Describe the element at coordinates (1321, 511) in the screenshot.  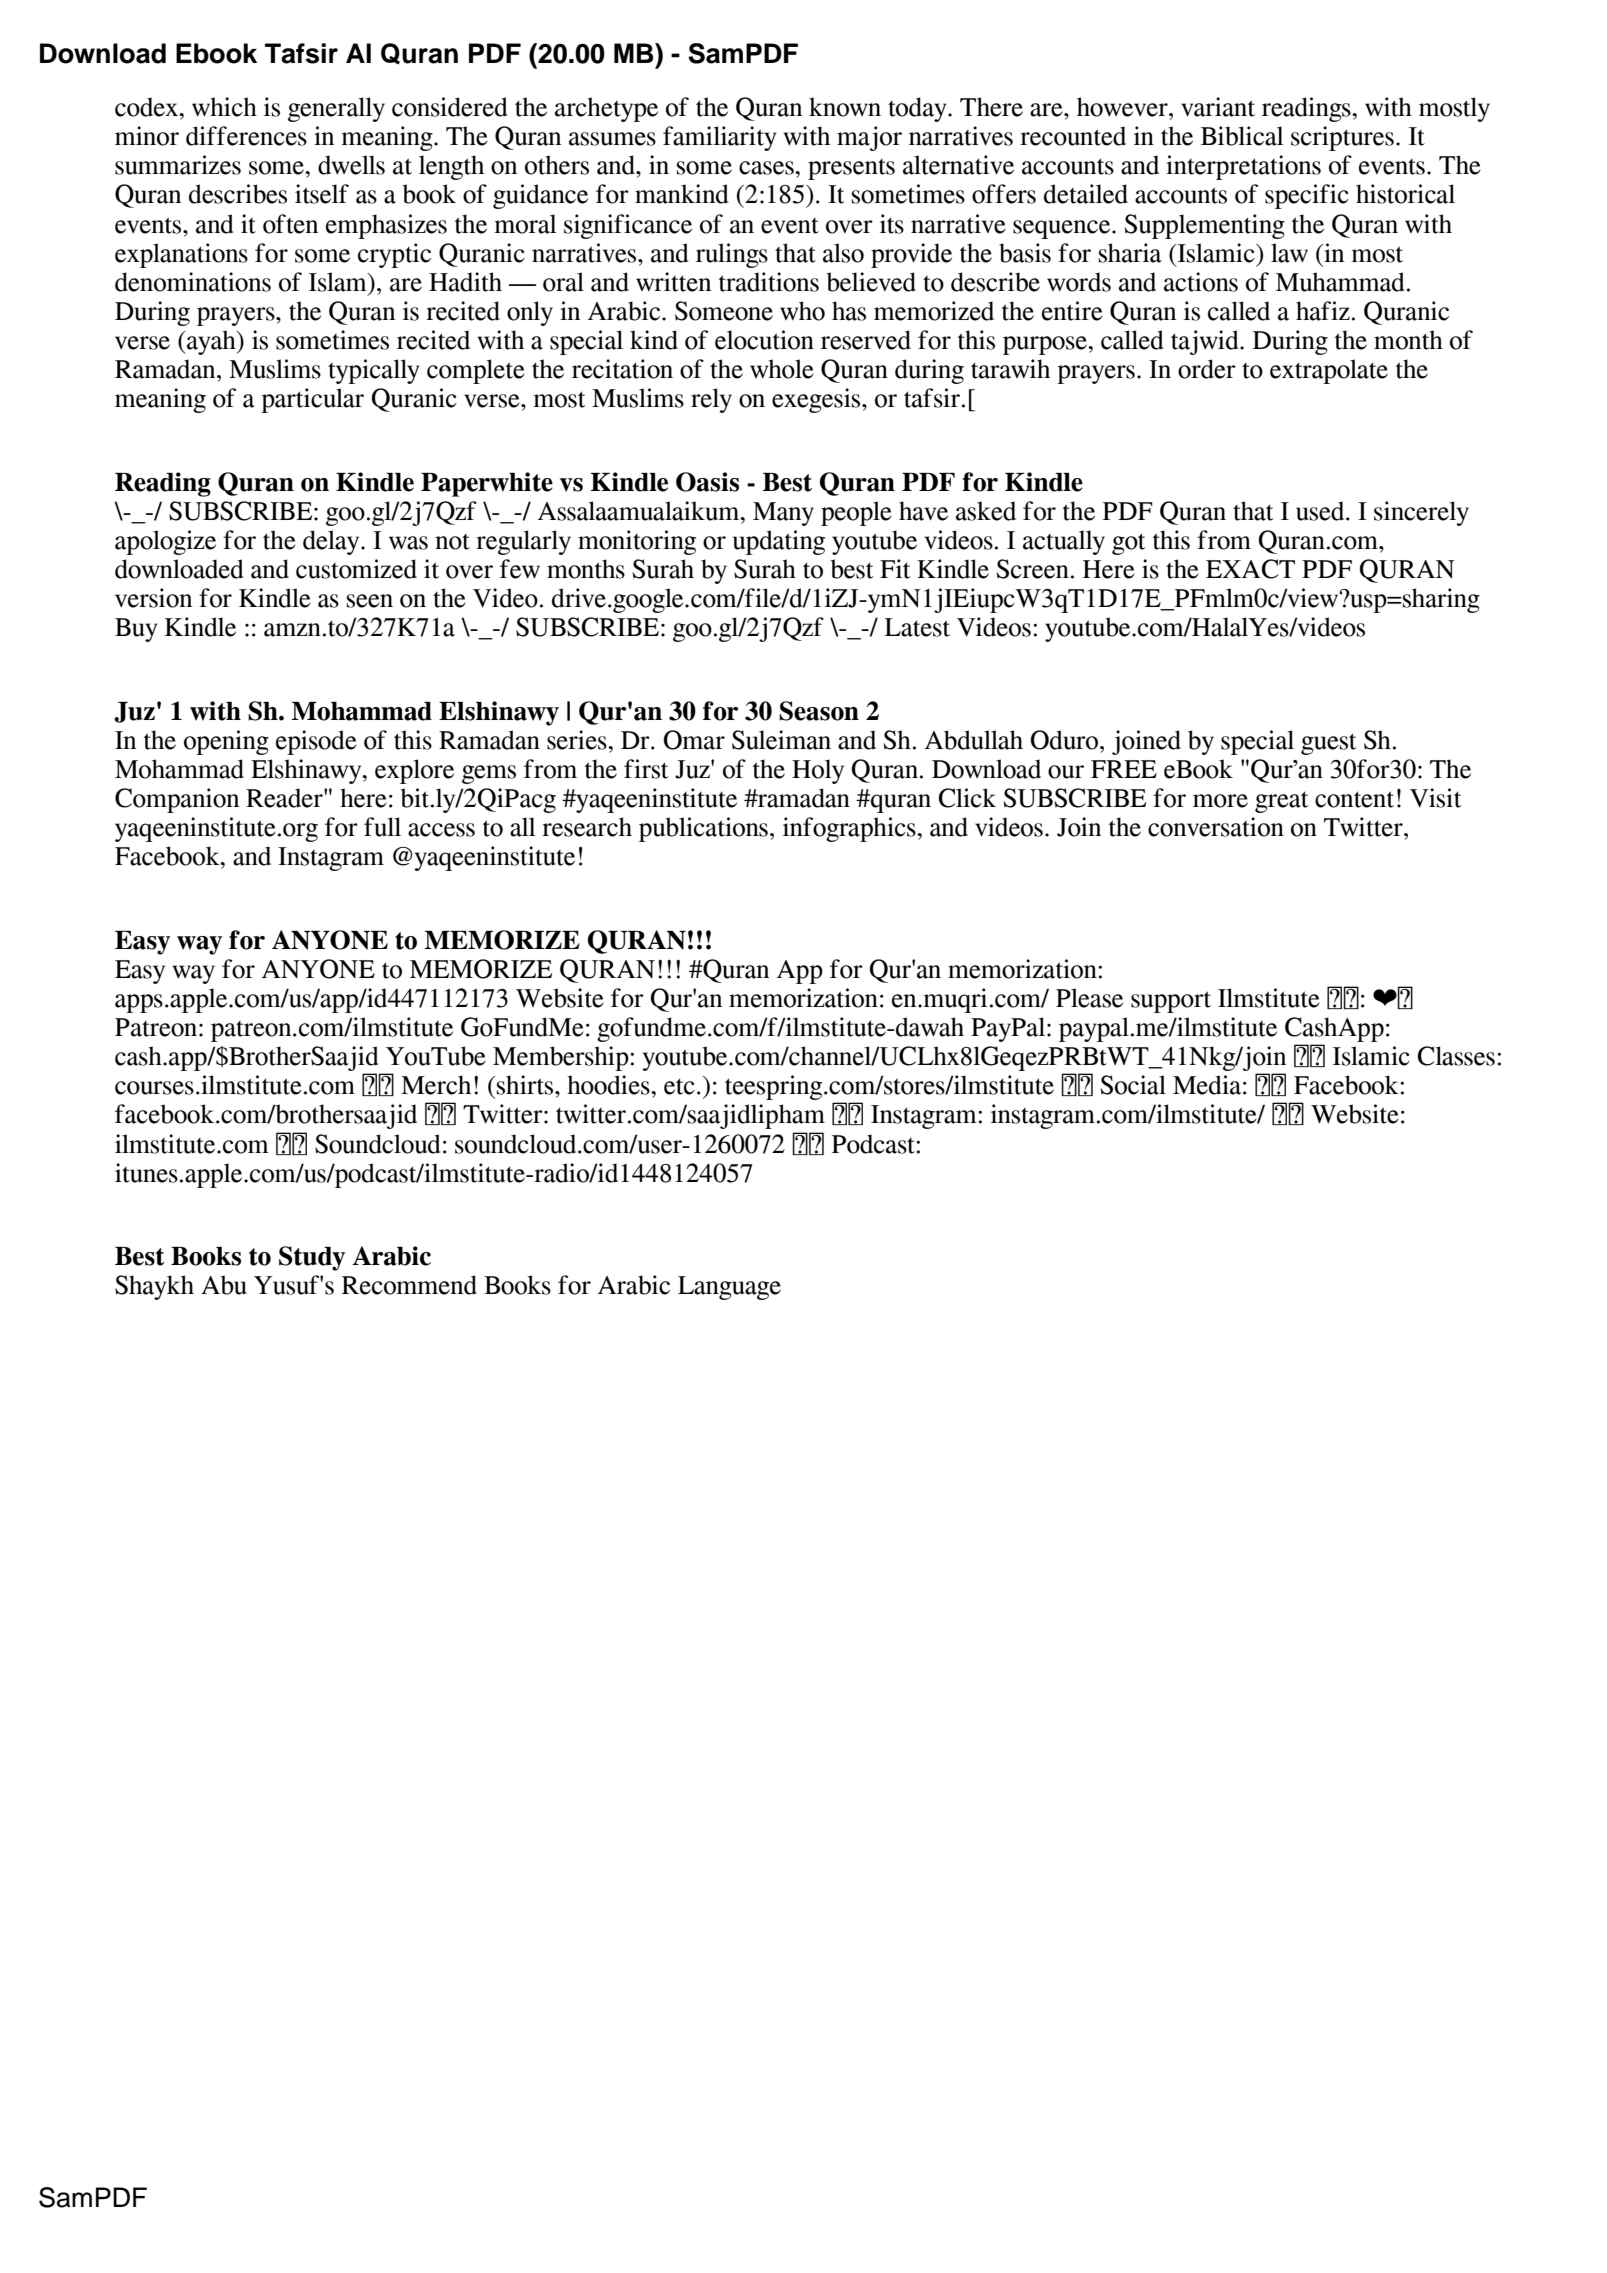
I see `used` at that location.
